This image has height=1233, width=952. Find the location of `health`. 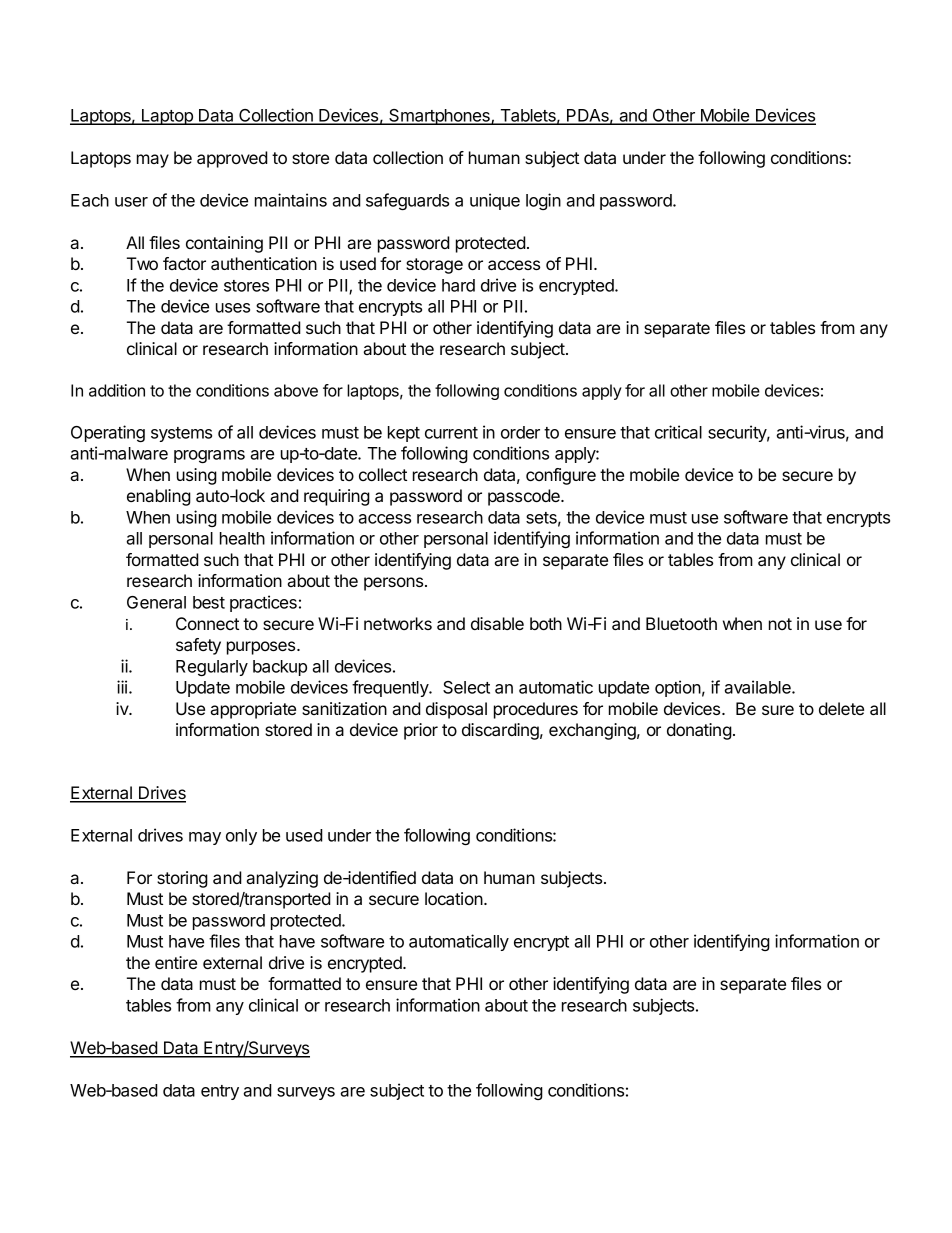

health is located at coordinates (242, 538).
